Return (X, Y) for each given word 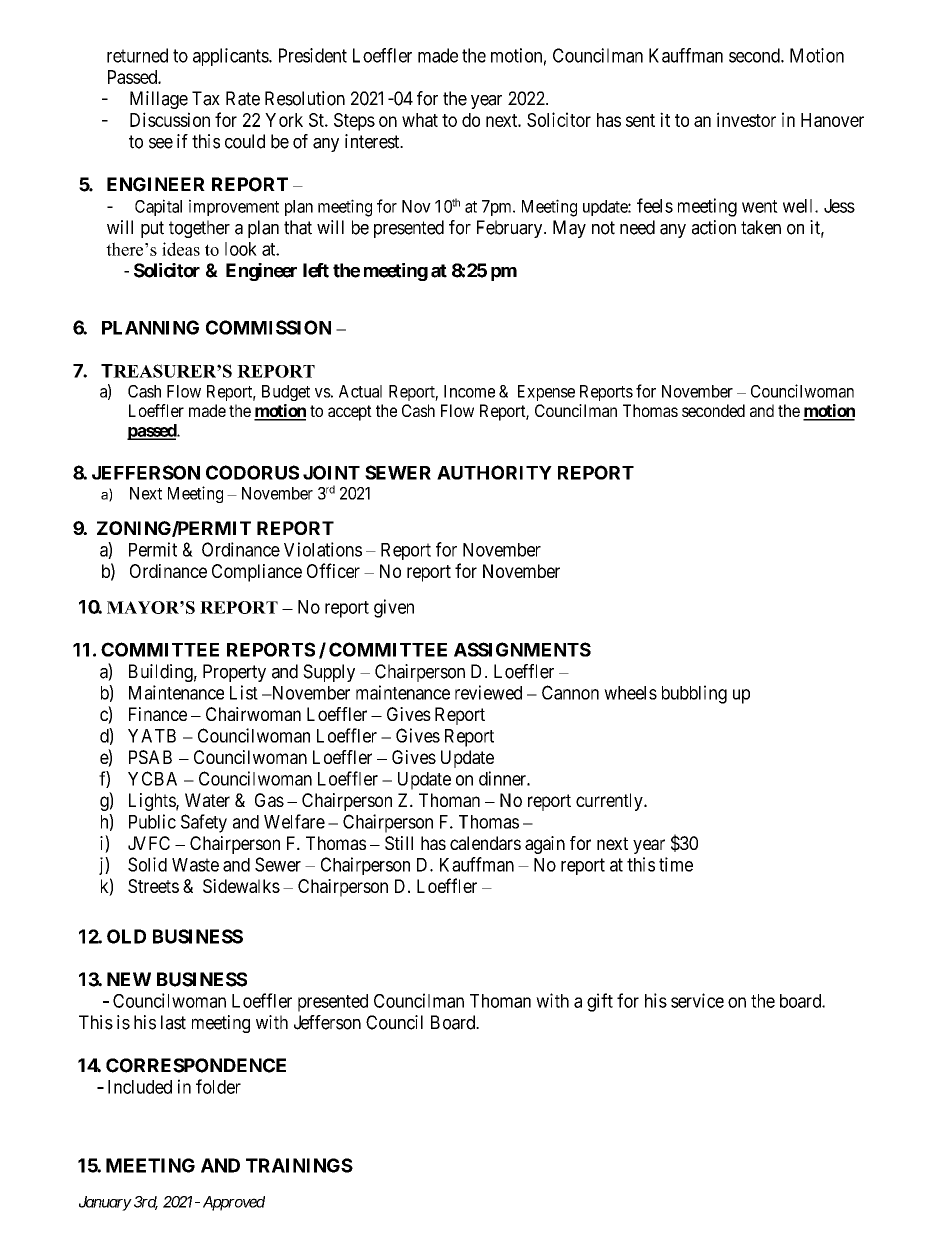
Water (207, 800)
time (676, 864)
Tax (206, 98)
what (420, 120)
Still (399, 843)
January (105, 1203)
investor (746, 119)
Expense (546, 393)
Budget (286, 393)
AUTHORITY (494, 472)
